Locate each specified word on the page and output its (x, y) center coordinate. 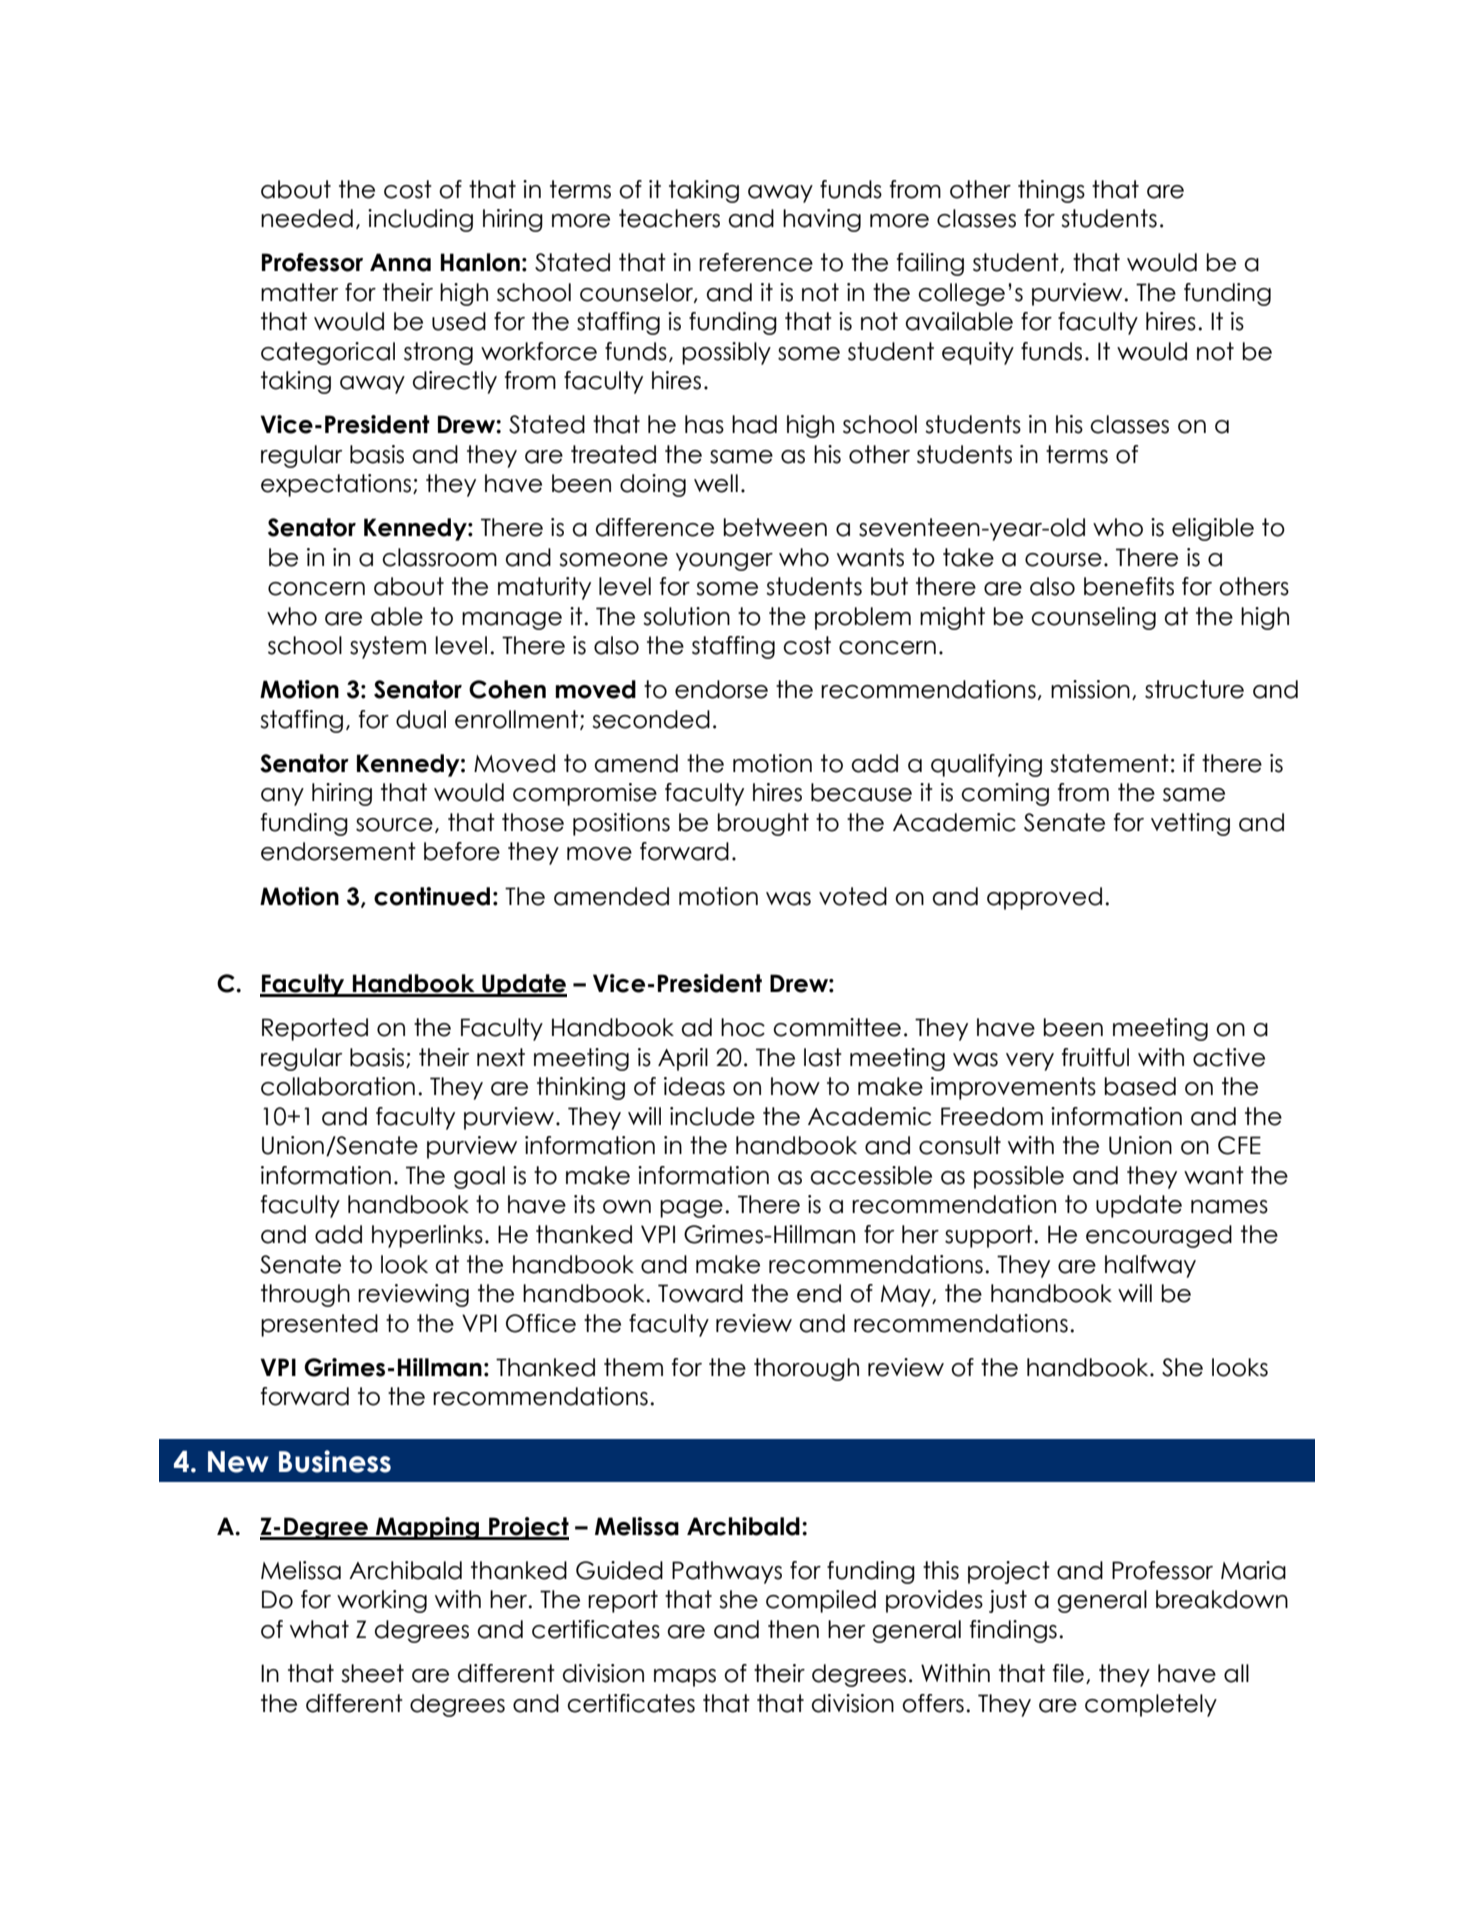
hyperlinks (427, 1236)
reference (756, 262)
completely (1151, 1705)
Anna (400, 262)
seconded (651, 719)
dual (421, 719)
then (793, 1629)
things (1051, 191)
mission (1090, 689)
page (691, 1209)
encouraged (1159, 1236)
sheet (372, 1673)
